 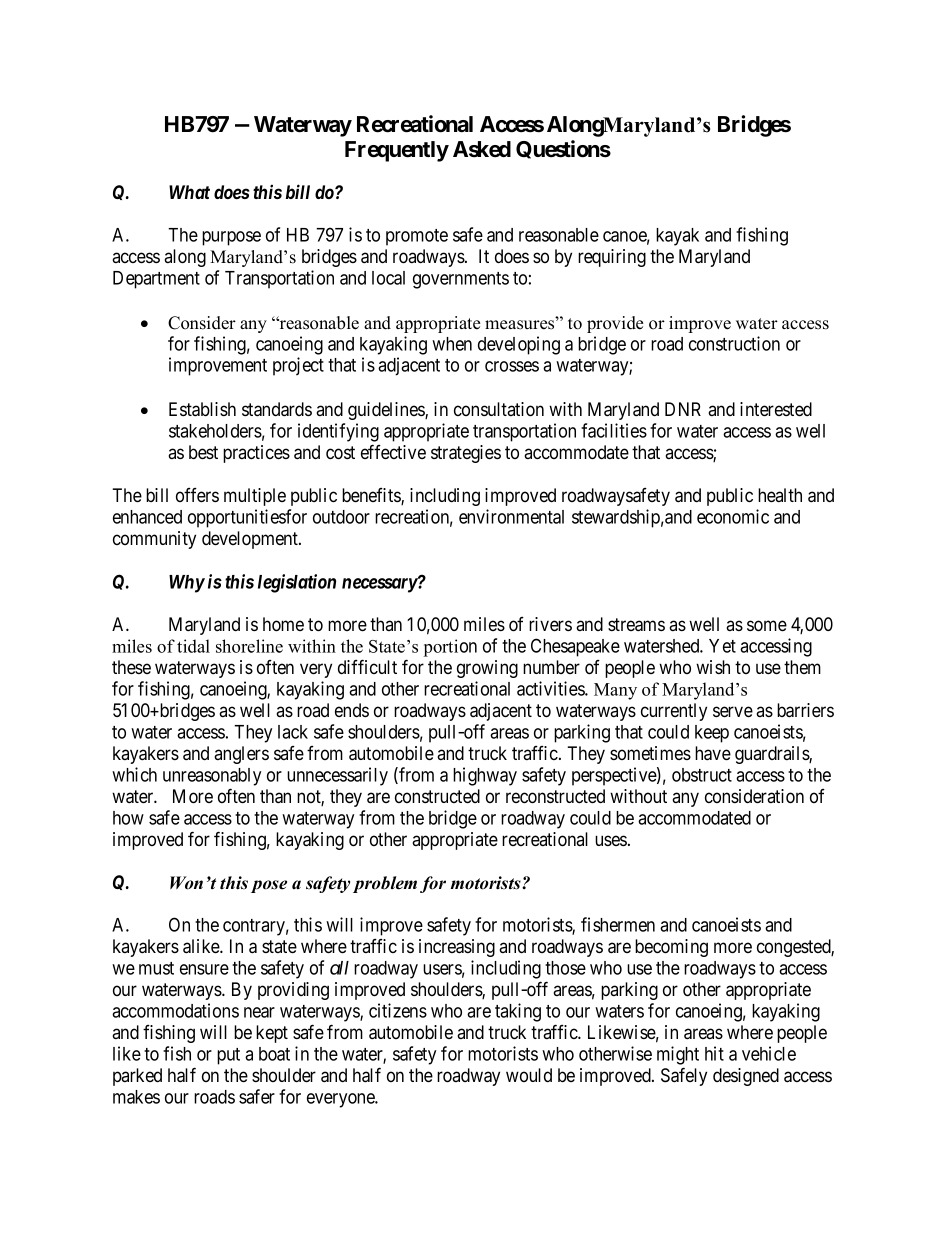 What do you see at coordinates (612, 258) in the document?
I see `requiring` at bounding box center [612, 258].
